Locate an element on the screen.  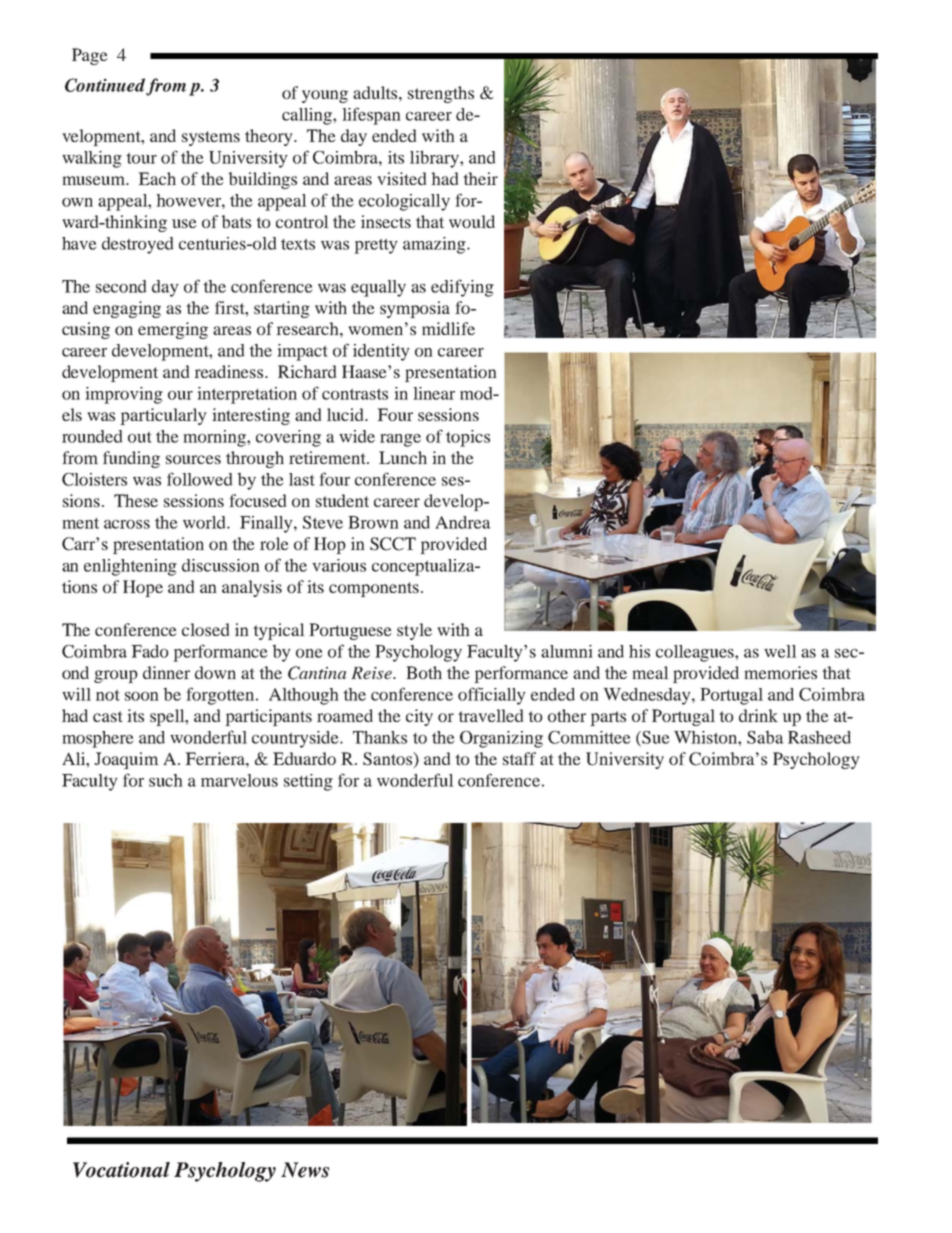
Saba is located at coordinates (765, 737).
